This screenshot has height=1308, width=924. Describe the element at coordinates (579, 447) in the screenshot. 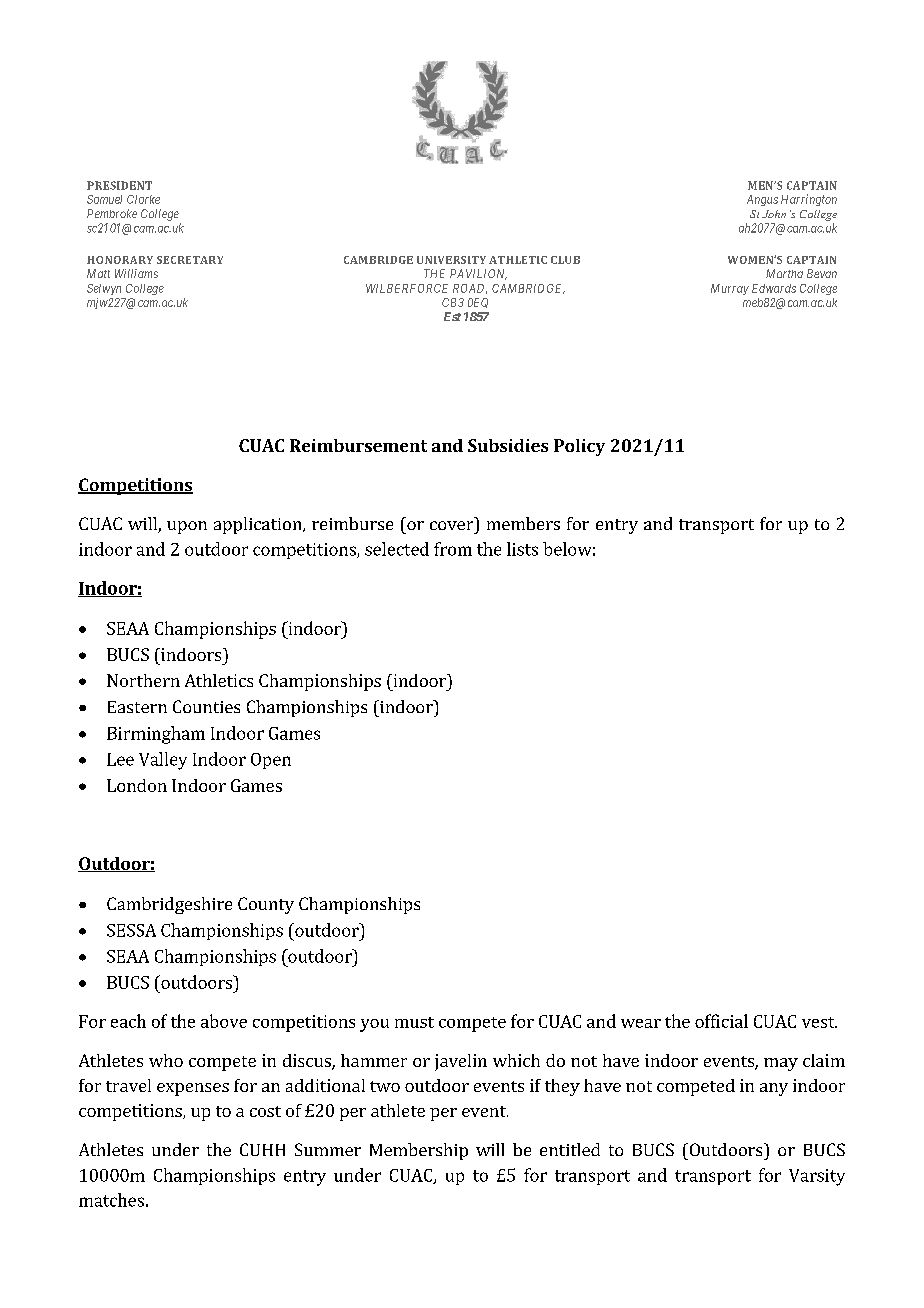

I see `Policy` at that location.
